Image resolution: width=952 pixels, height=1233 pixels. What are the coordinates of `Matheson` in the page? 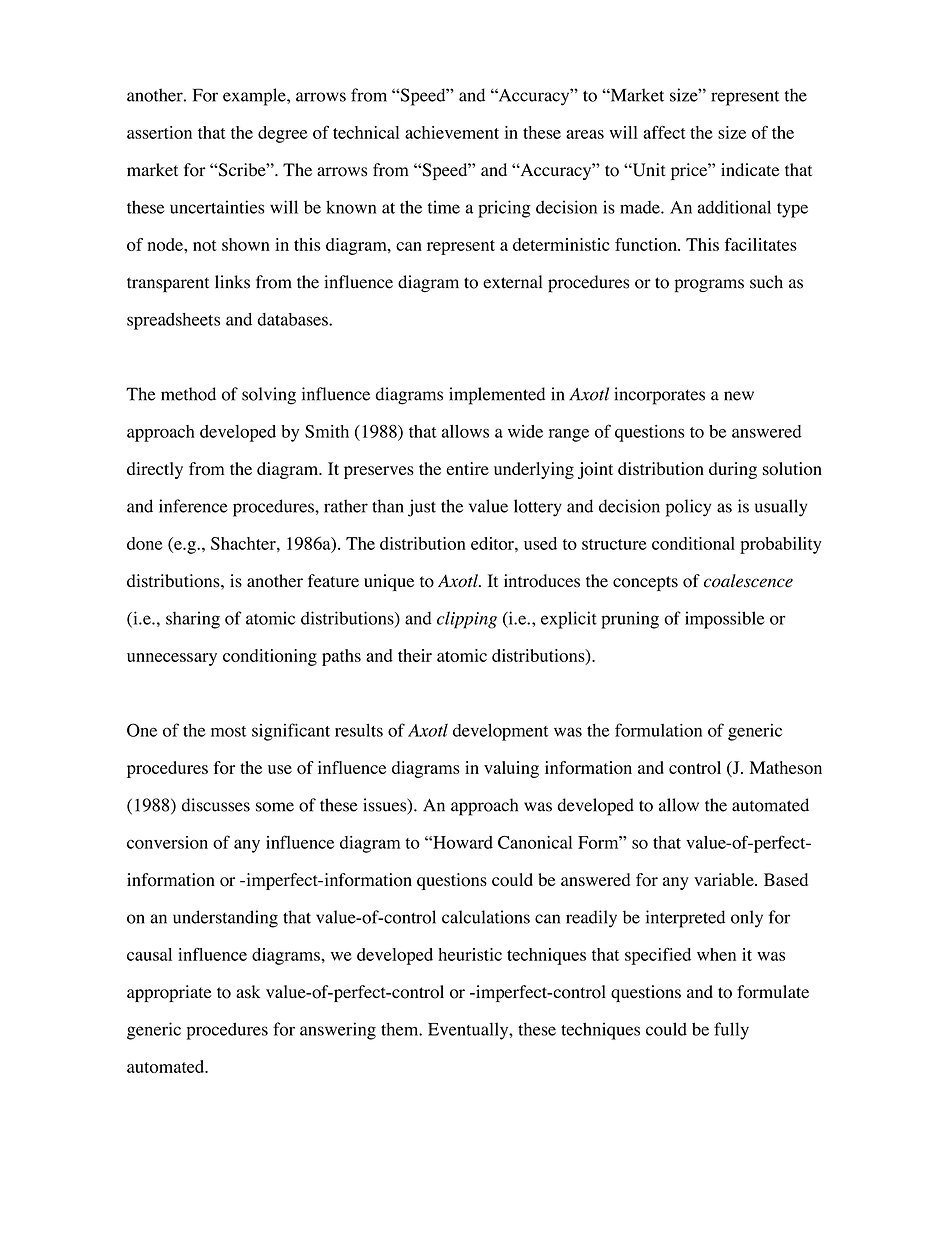 It's located at (786, 767).
